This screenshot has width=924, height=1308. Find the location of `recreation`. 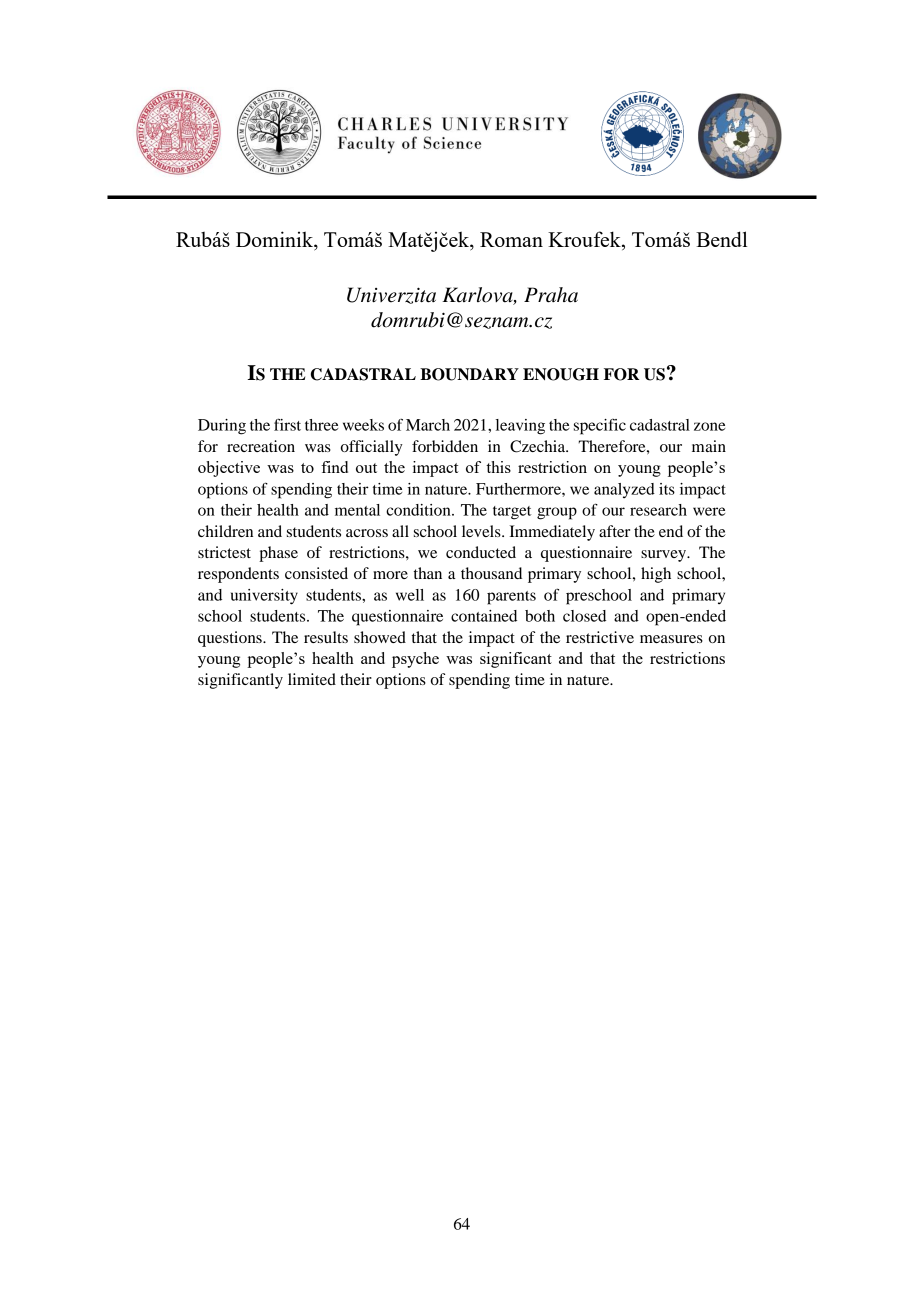

recreation is located at coordinates (261, 446).
